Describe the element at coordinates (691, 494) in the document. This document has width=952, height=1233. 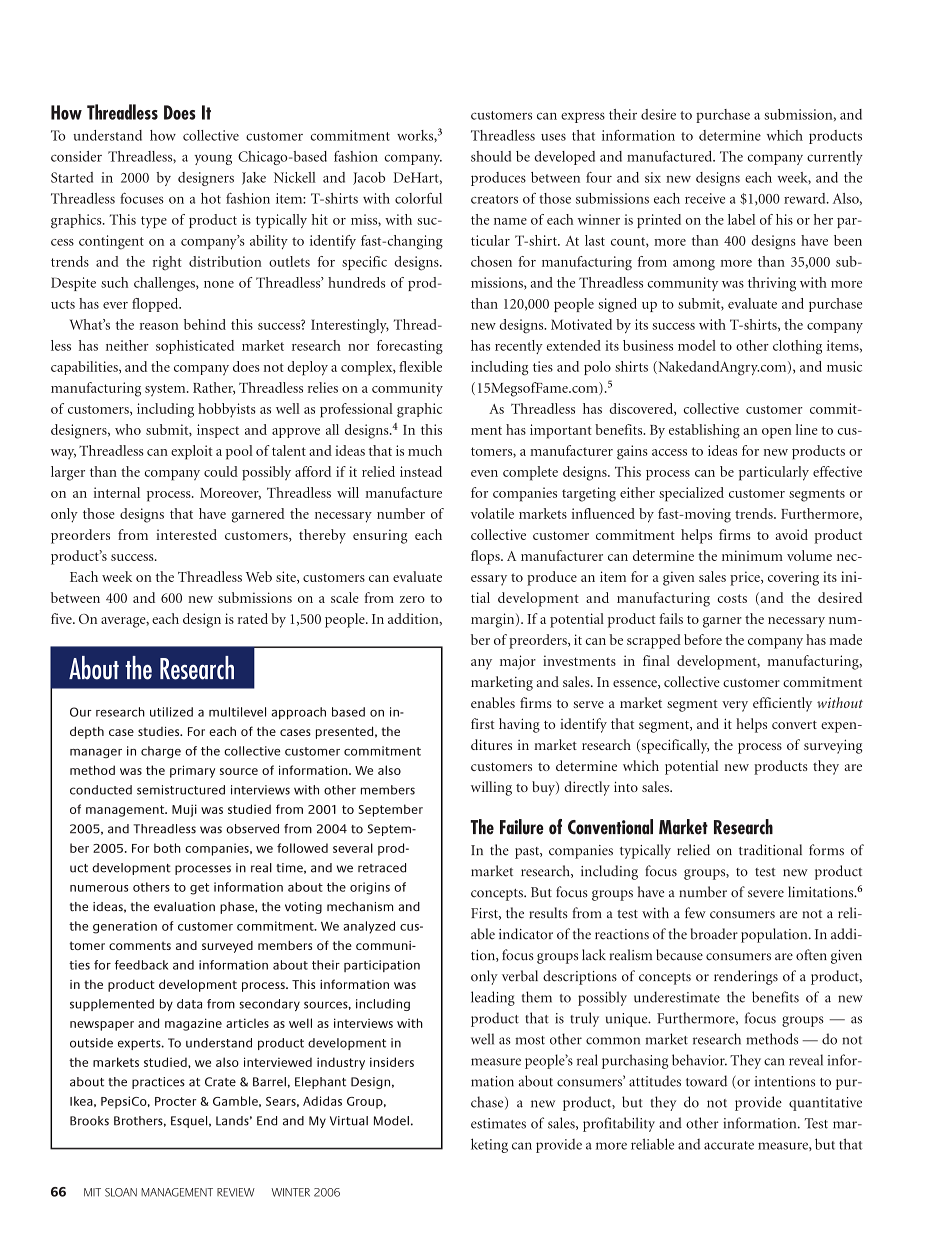
I see `specialized` at that location.
